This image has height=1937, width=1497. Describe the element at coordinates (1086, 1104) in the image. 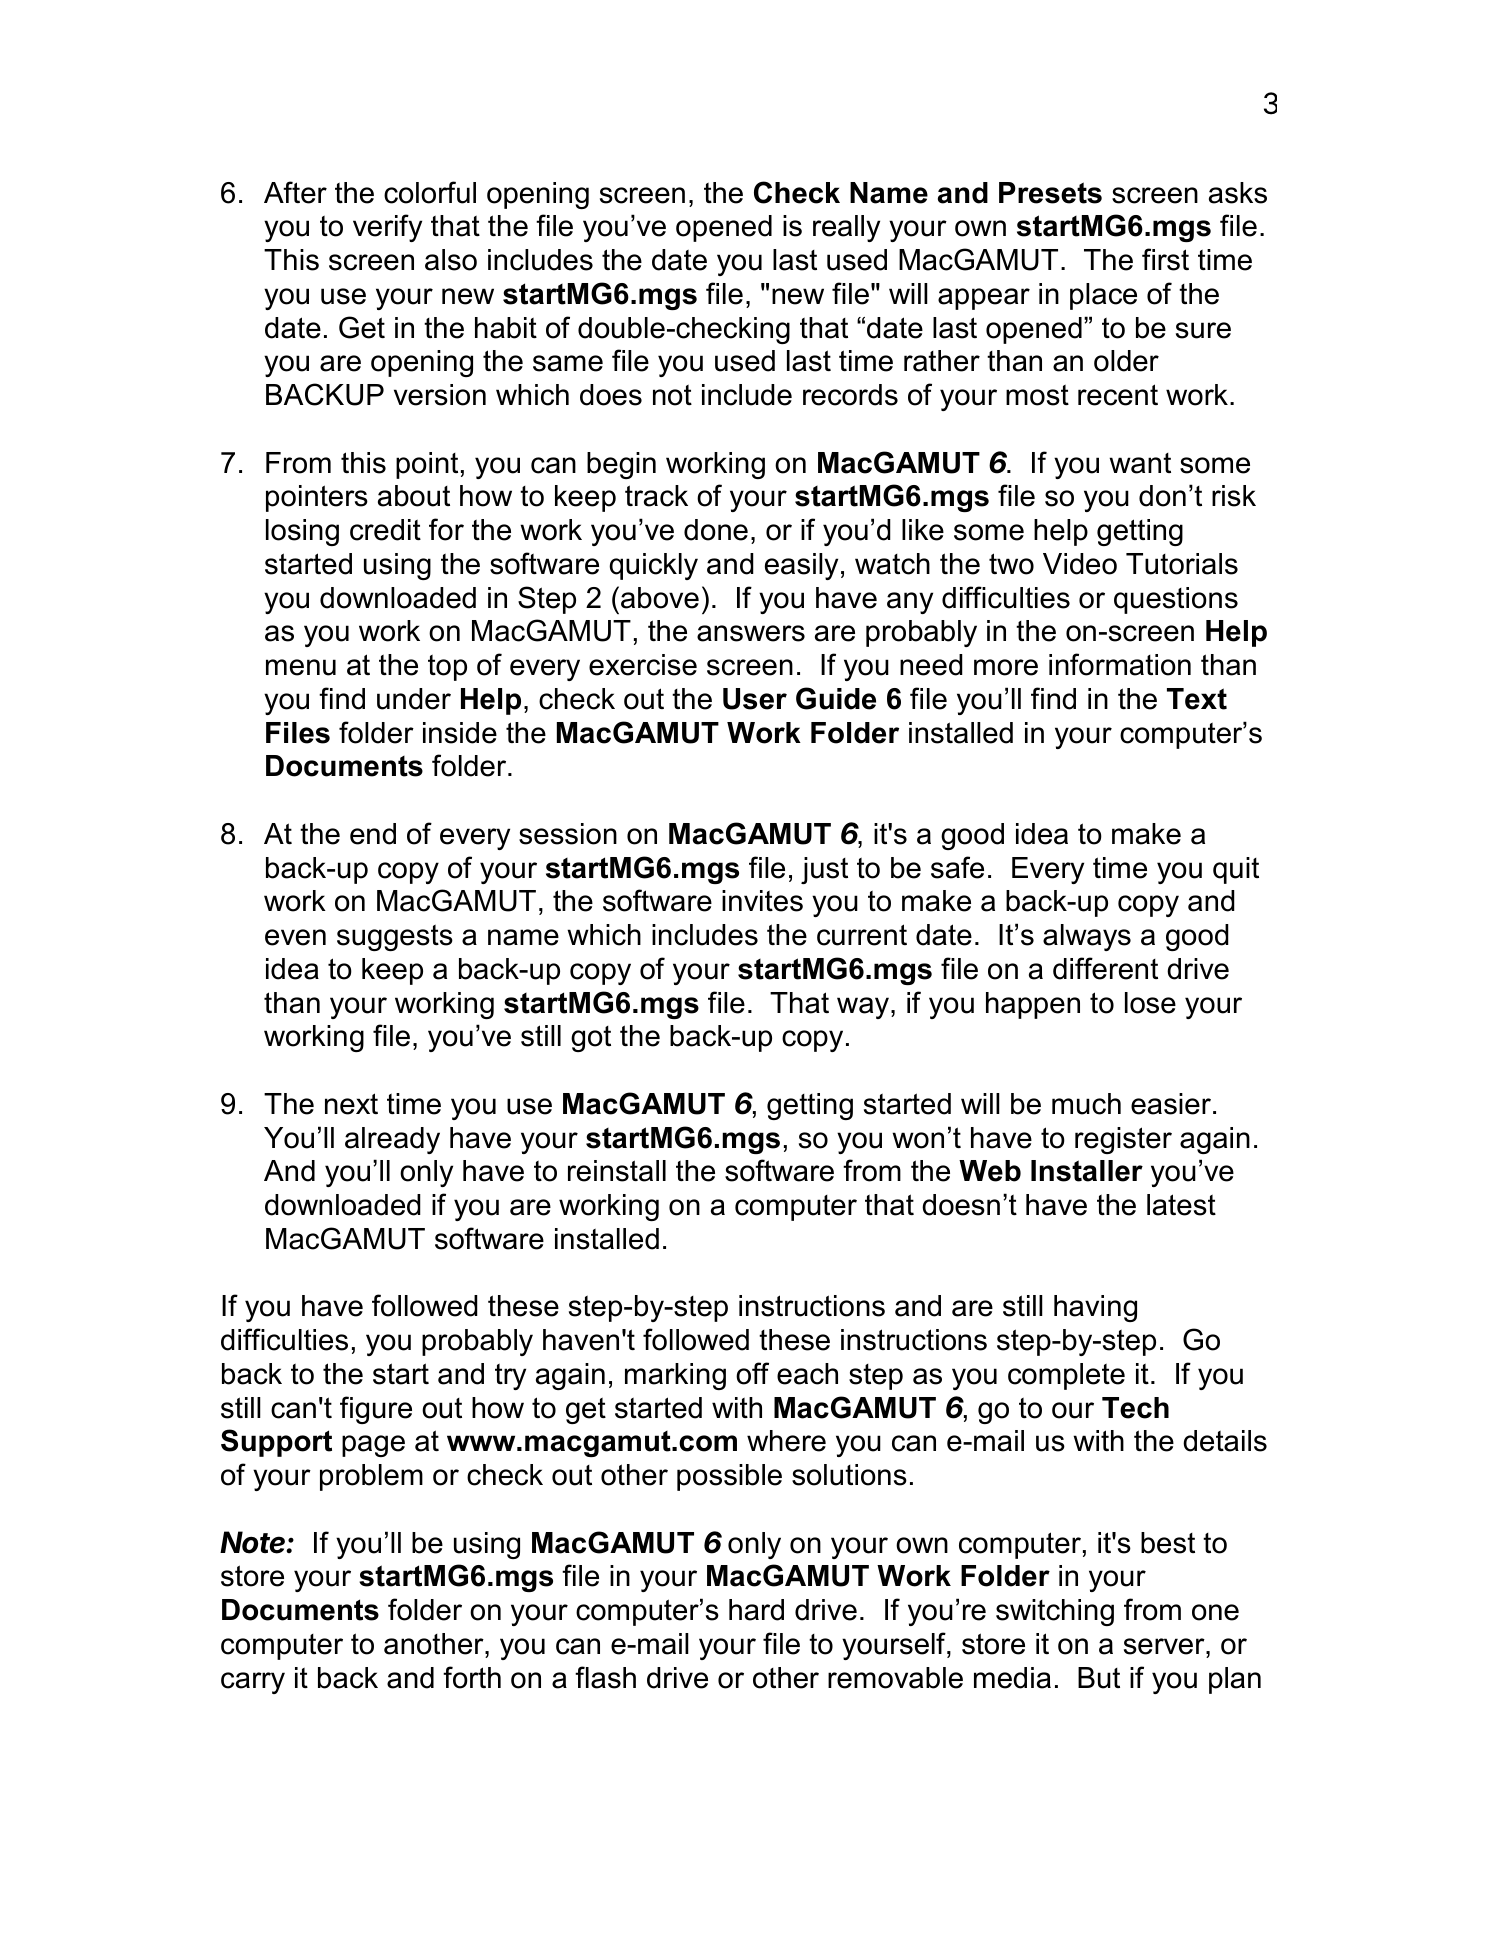

I see `much` at that location.
